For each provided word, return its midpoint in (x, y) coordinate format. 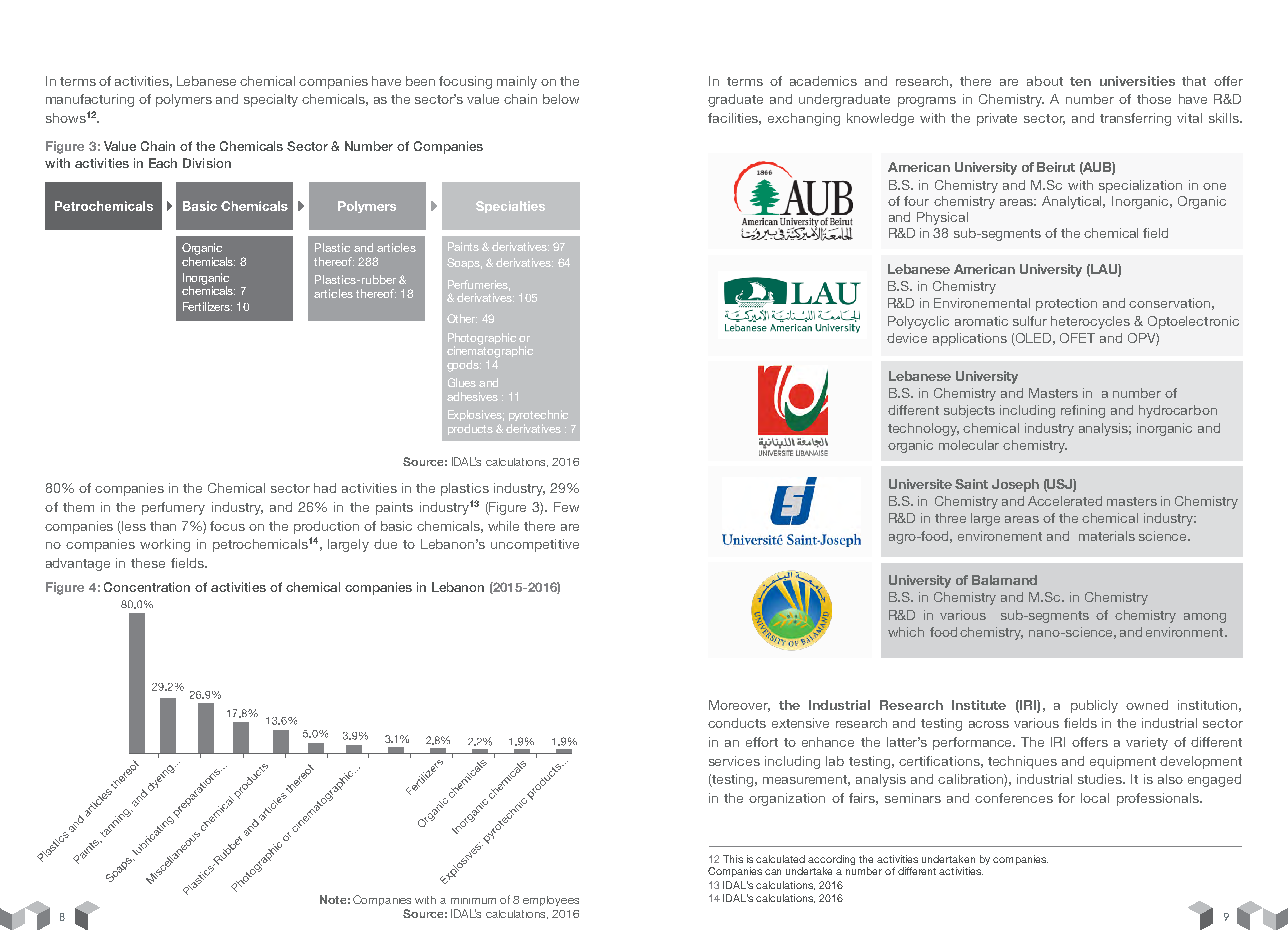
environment (1186, 632)
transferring (1135, 119)
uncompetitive (535, 545)
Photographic (482, 340)
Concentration (147, 587)
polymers (184, 100)
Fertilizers (207, 306)
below (561, 99)
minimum (473, 901)
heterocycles (1090, 322)
